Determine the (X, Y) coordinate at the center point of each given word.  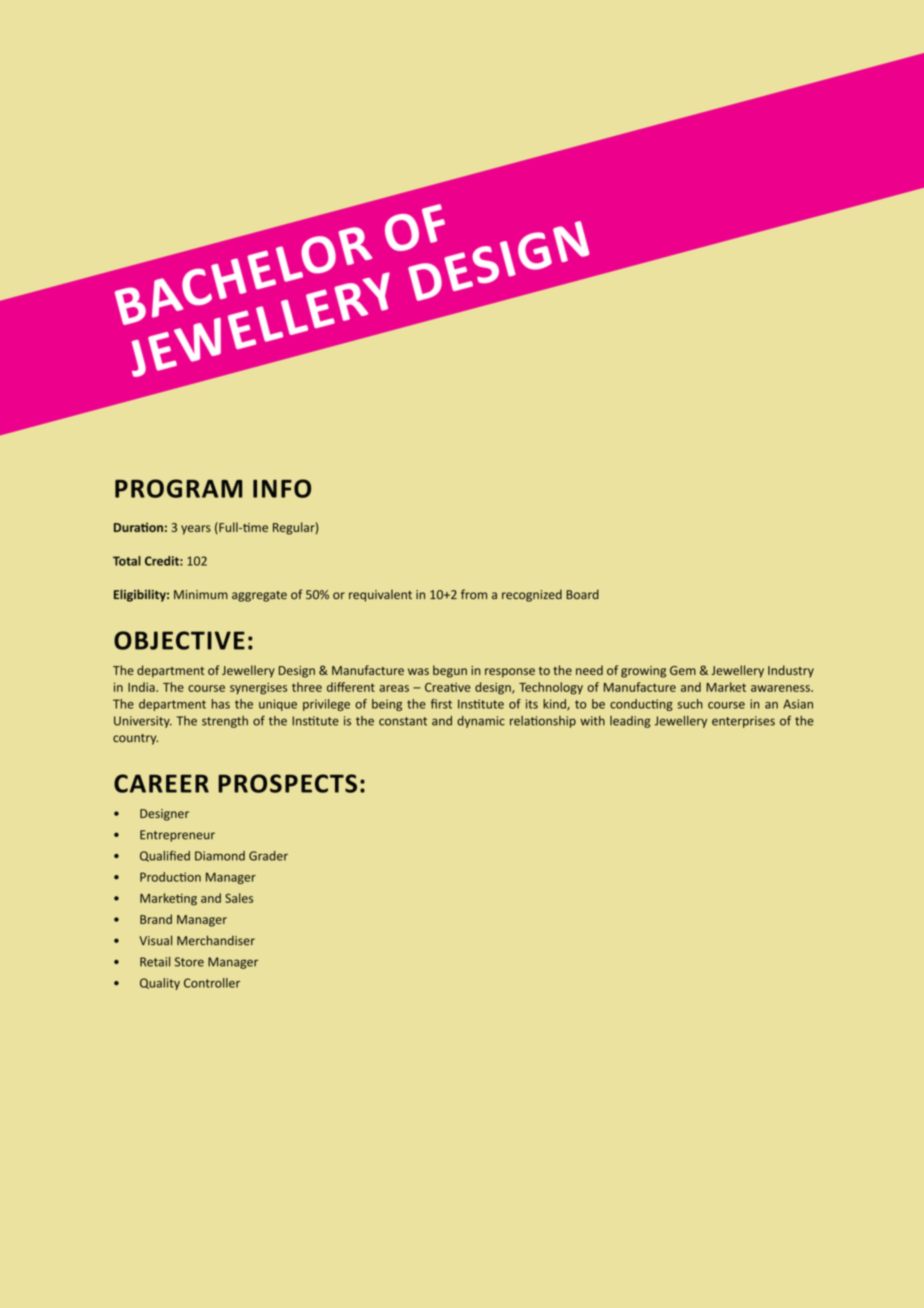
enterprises (743, 722)
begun (450, 671)
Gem (683, 670)
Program (178, 488)
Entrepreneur (177, 836)
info (282, 488)
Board (582, 594)
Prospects (287, 783)
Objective (179, 640)
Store (189, 962)
